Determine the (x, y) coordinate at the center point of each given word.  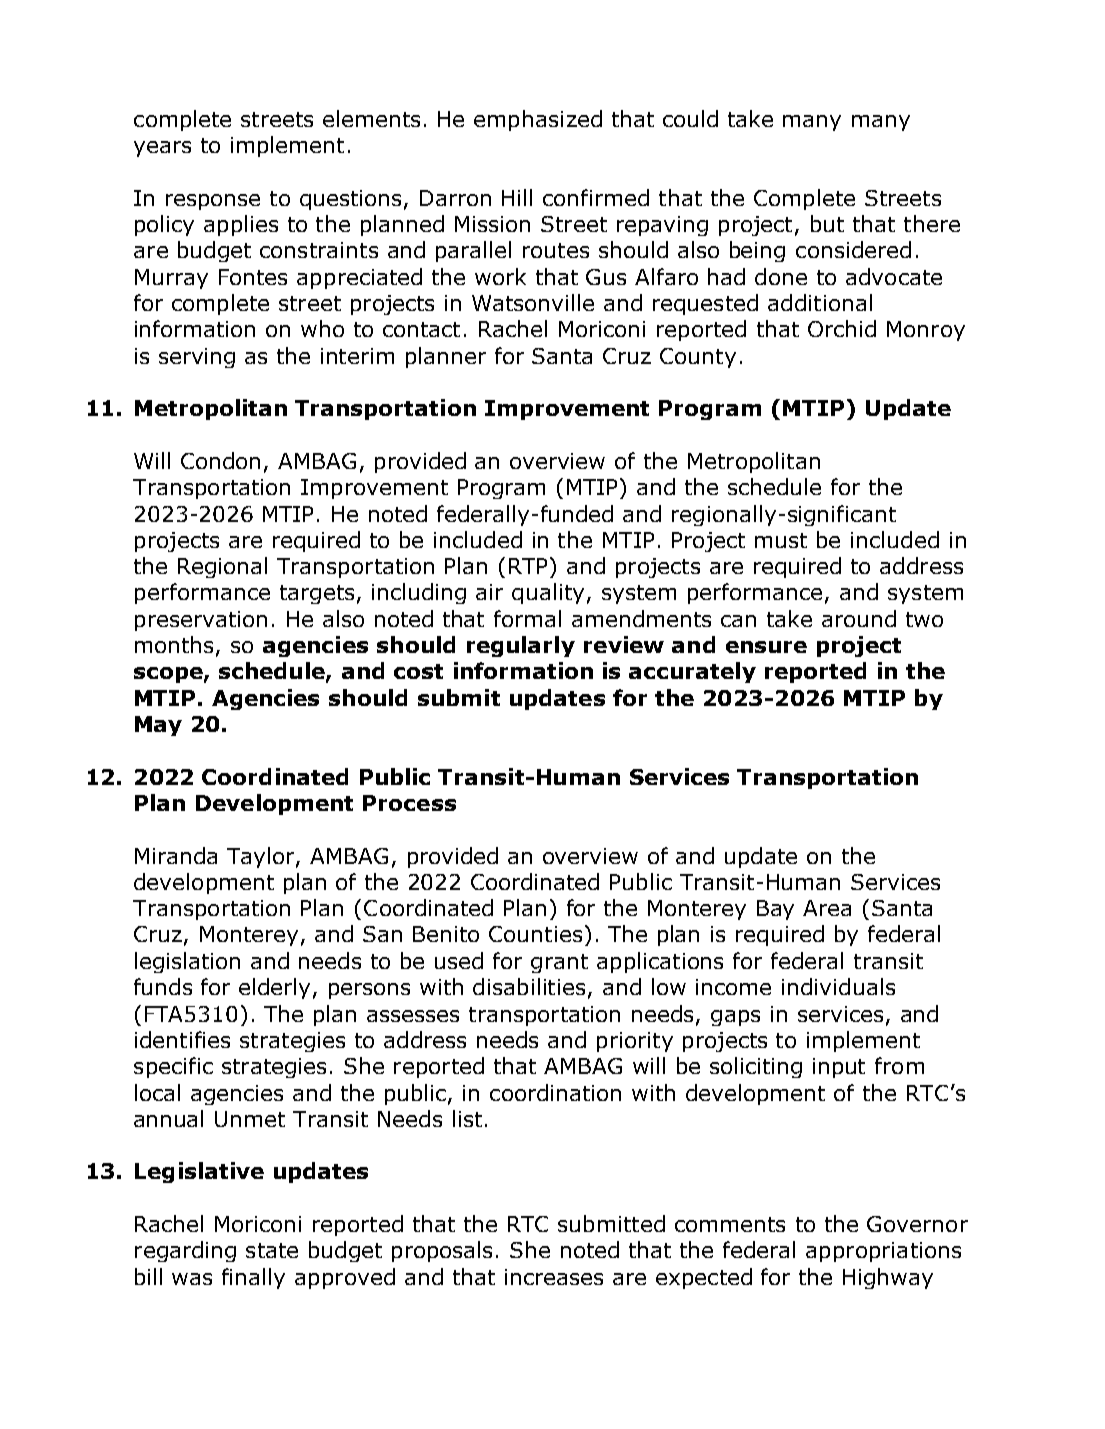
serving (197, 358)
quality (548, 593)
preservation (201, 621)
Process (409, 803)
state (272, 1250)
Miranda (176, 855)
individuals (838, 986)
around (859, 618)
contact (421, 329)
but (827, 223)
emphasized (538, 120)
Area (827, 908)
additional (820, 302)
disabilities (531, 988)
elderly (274, 988)
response (213, 202)
